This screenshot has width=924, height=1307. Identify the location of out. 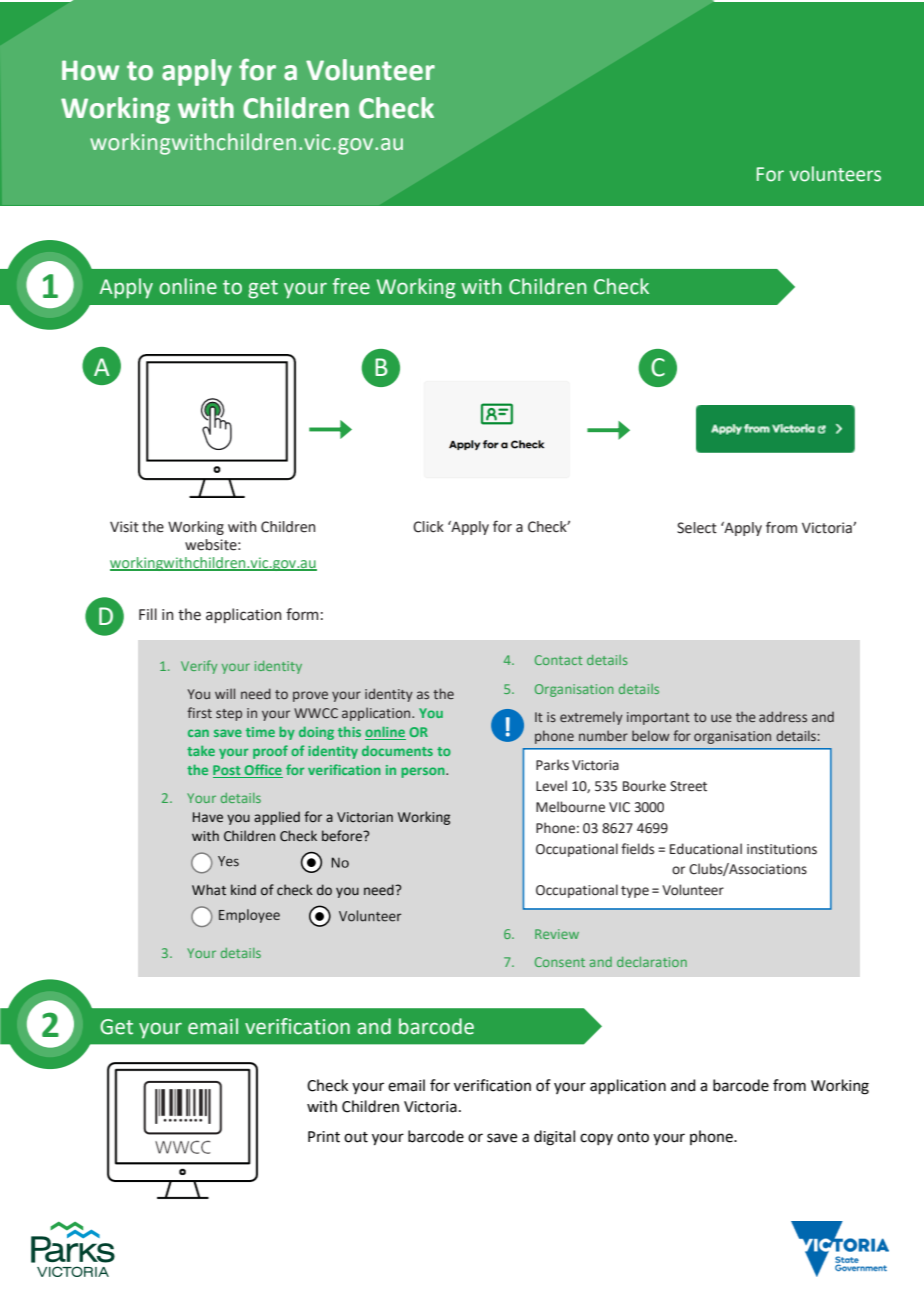
(356, 1137).
